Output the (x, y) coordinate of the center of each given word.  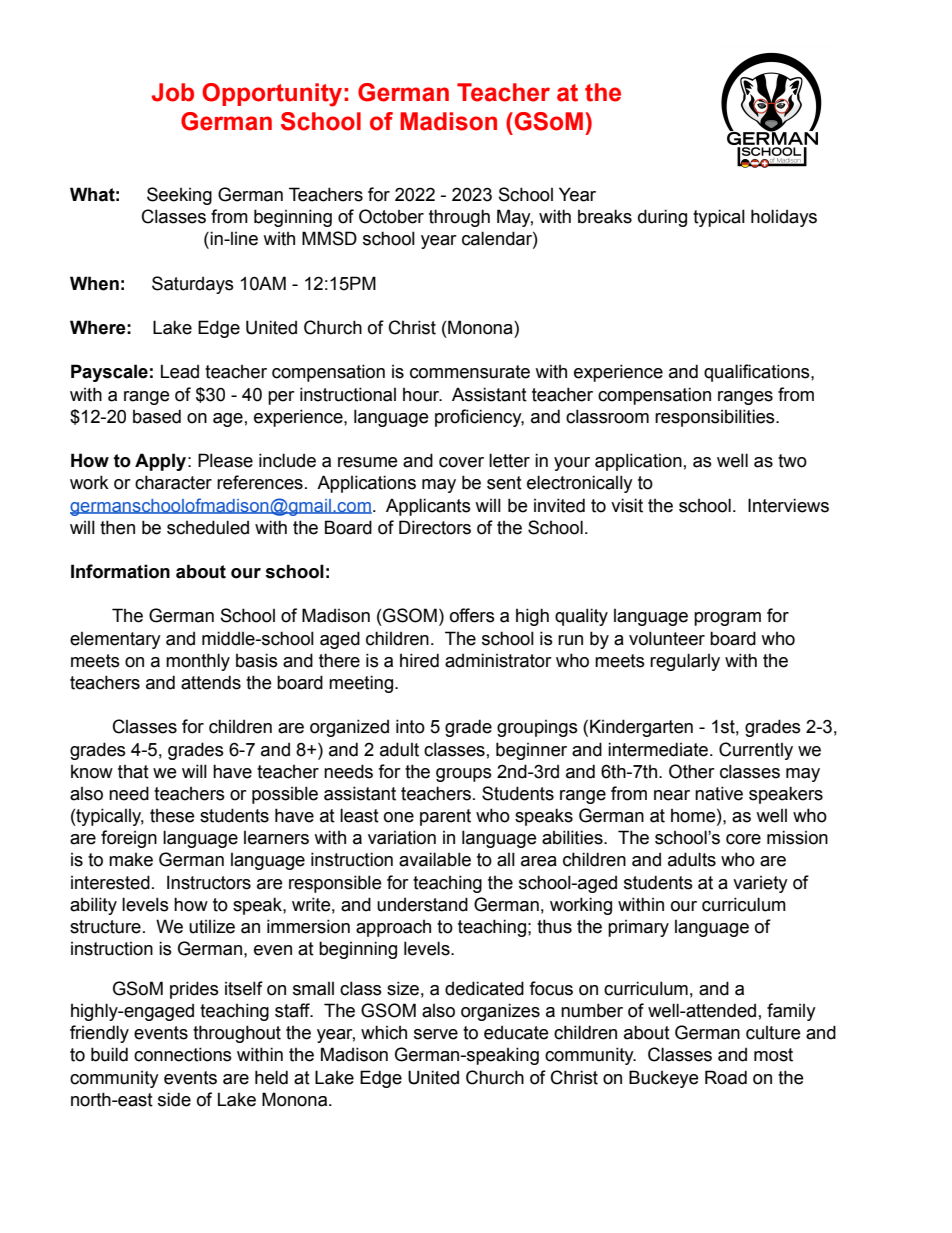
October (391, 216)
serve (436, 1034)
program (727, 619)
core (743, 839)
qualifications (758, 373)
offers (472, 615)
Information (120, 571)
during (662, 218)
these (172, 816)
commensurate (470, 372)
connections (183, 1054)
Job (172, 92)
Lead (180, 371)
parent (445, 817)
